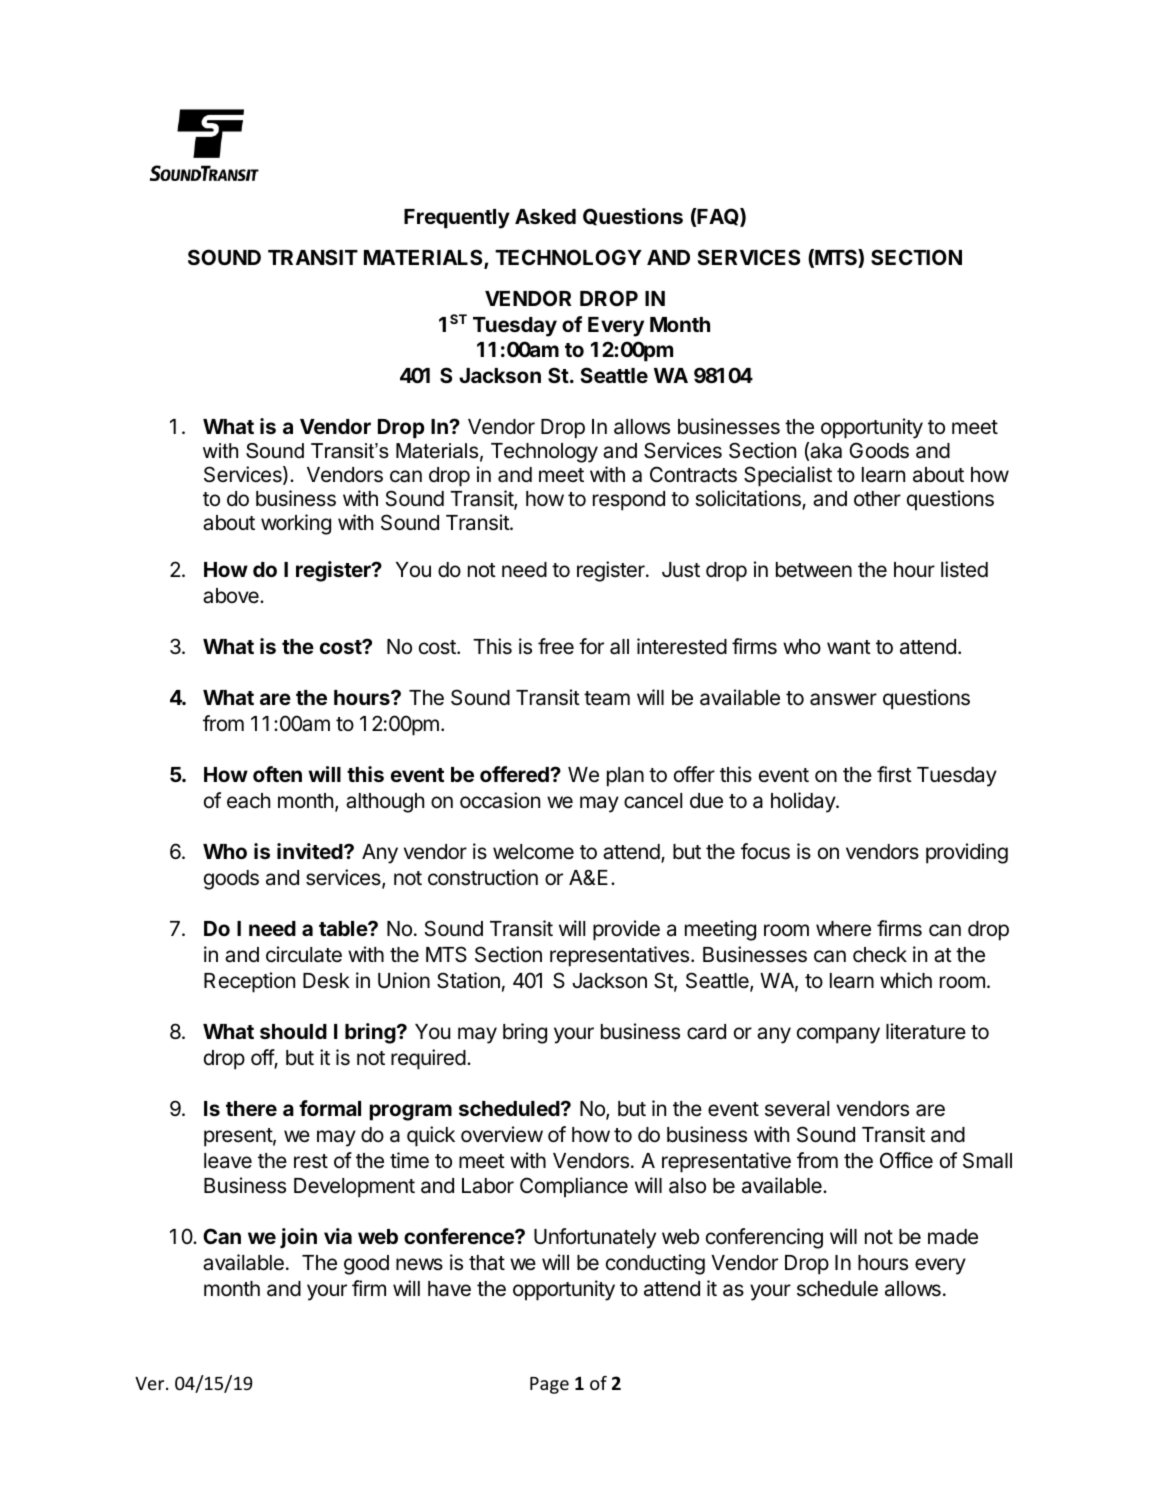 The image size is (1150, 1489). Describe the element at coordinates (625, 777) in the screenshot. I see `plan` at that location.
